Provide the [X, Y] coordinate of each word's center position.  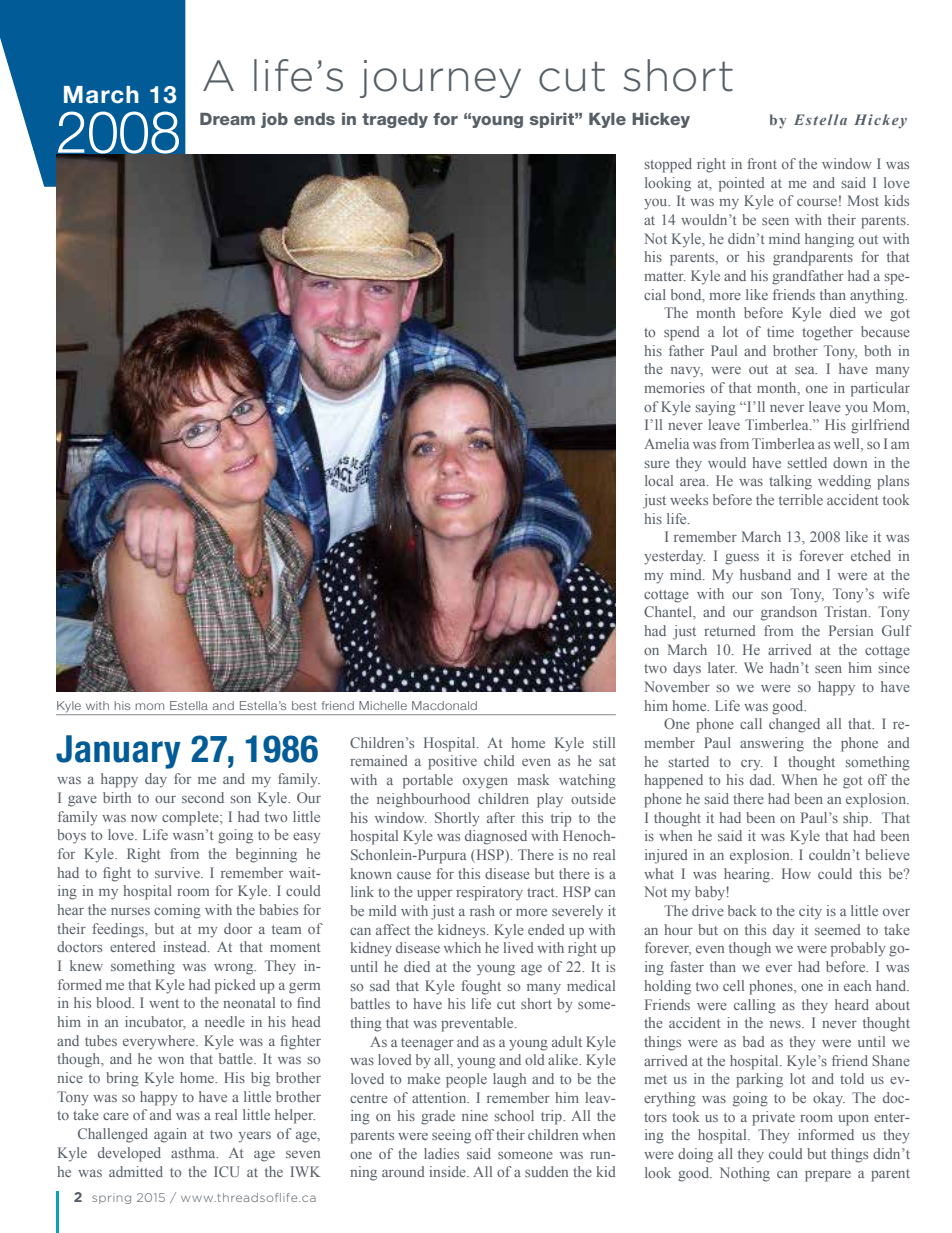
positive [452, 762]
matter [665, 276]
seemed [838, 929]
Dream [227, 119]
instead [186, 946]
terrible [801, 499]
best [304, 705]
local [659, 480]
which [462, 947]
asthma [194, 1152]
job [274, 120]
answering [772, 744]
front [762, 163]
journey [440, 79]
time [780, 331]
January [118, 752]
